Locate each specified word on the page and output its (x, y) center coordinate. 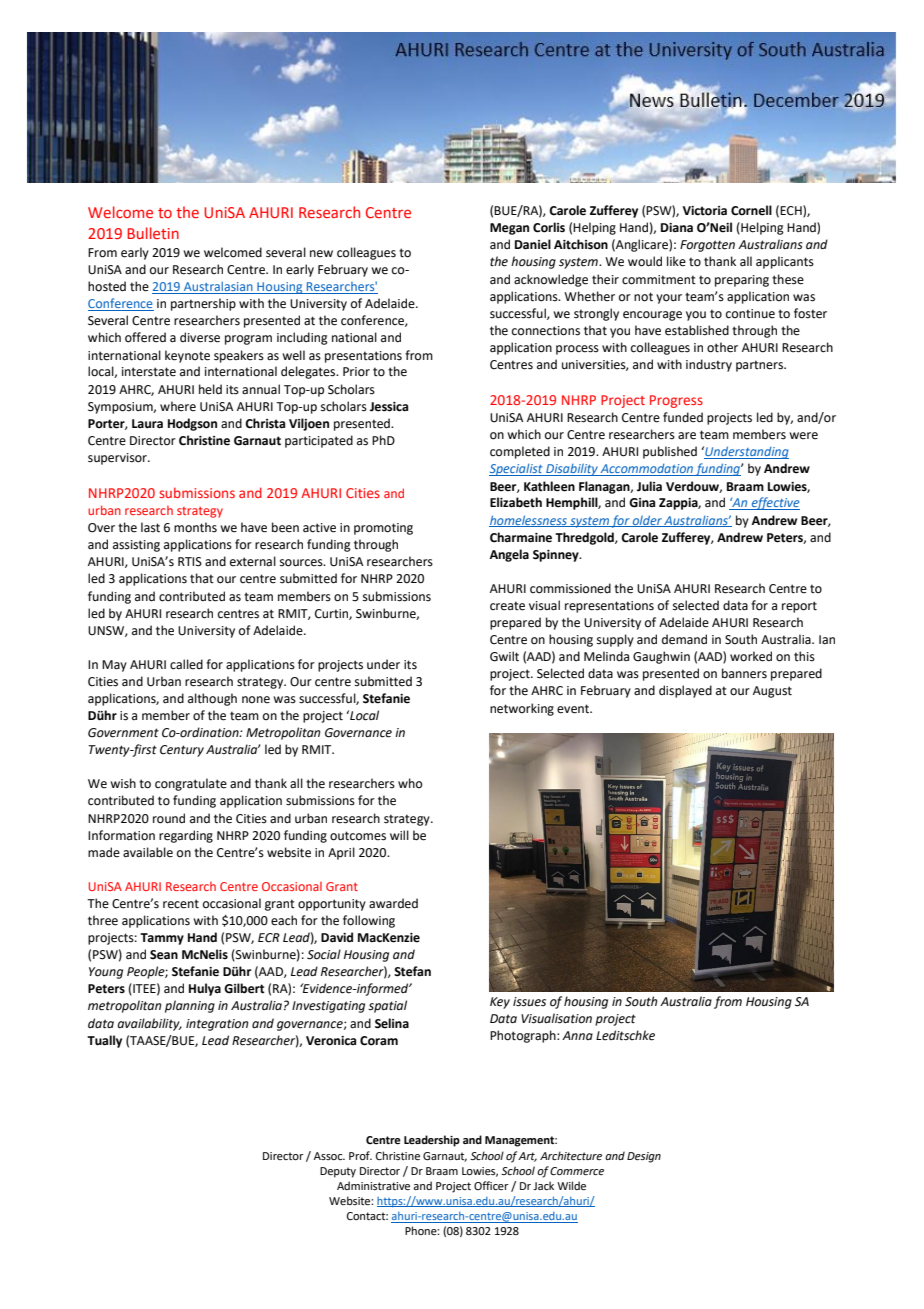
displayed (685, 691)
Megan (509, 229)
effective (774, 503)
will (399, 835)
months (195, 527)
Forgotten (707, 246)
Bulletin (153, 233)
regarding (186, 836)
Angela (509, 555)
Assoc (329, 1156)
